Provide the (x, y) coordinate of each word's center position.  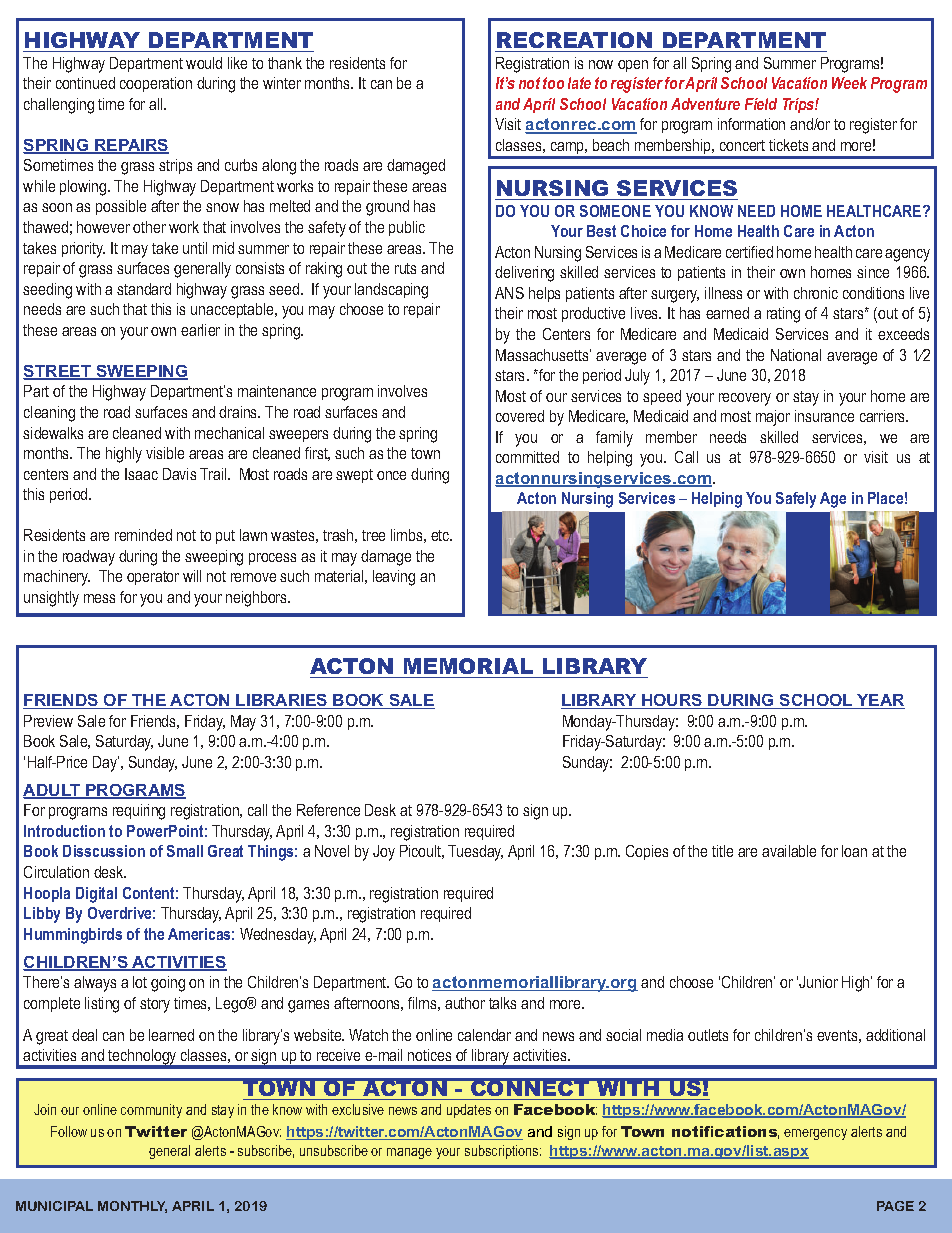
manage (409, 1153)
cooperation (156, 84)
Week (849, 83)
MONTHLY (132, 1207)
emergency (815, 1134)
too (553, 83)
